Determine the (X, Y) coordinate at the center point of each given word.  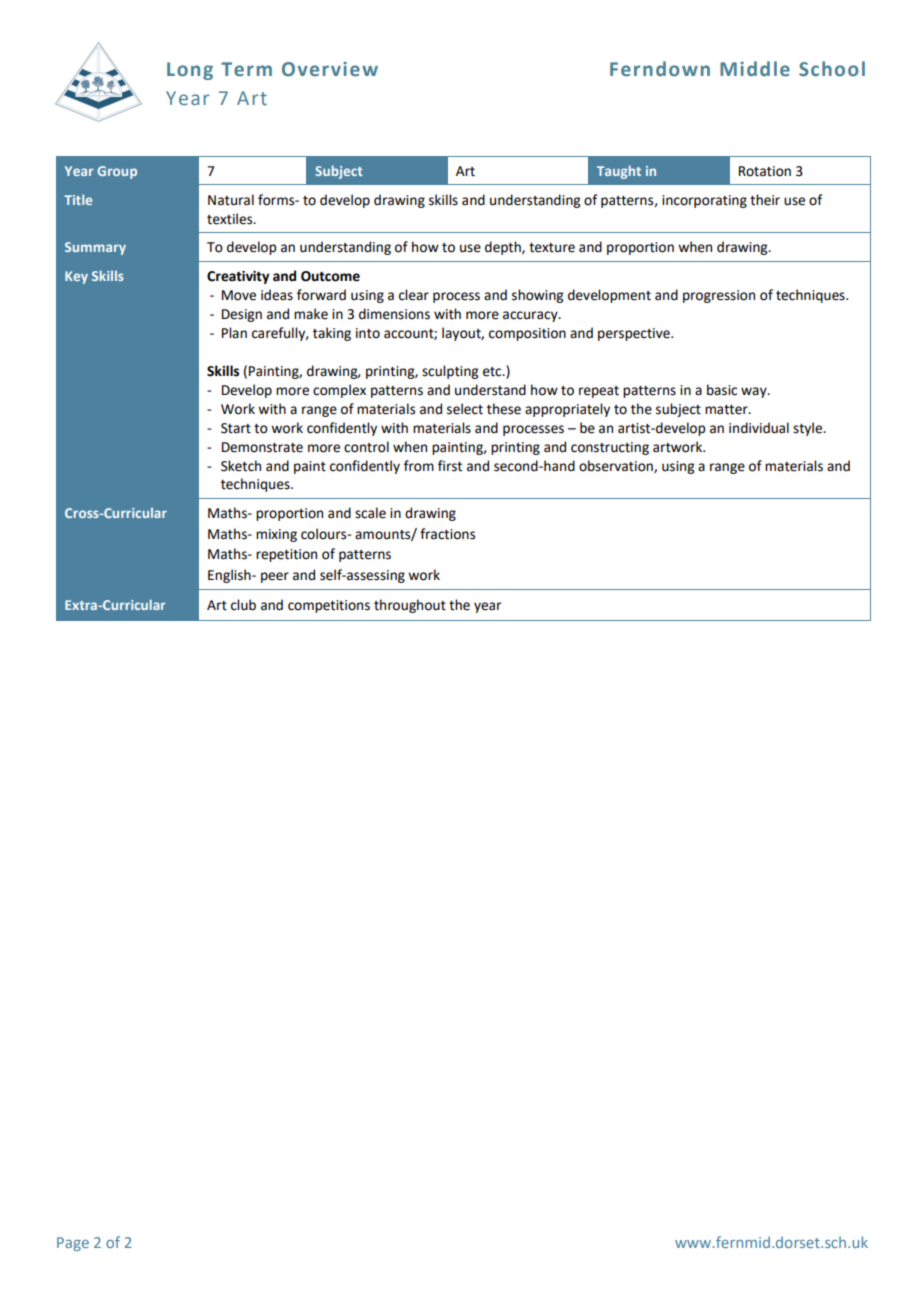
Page (73, 1244)
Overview (330, 69)
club (243, 605)
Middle (755, 69)
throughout (410, 606)
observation (617, 466)
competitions (329, 606)
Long (190, 71)
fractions (447, 534)
